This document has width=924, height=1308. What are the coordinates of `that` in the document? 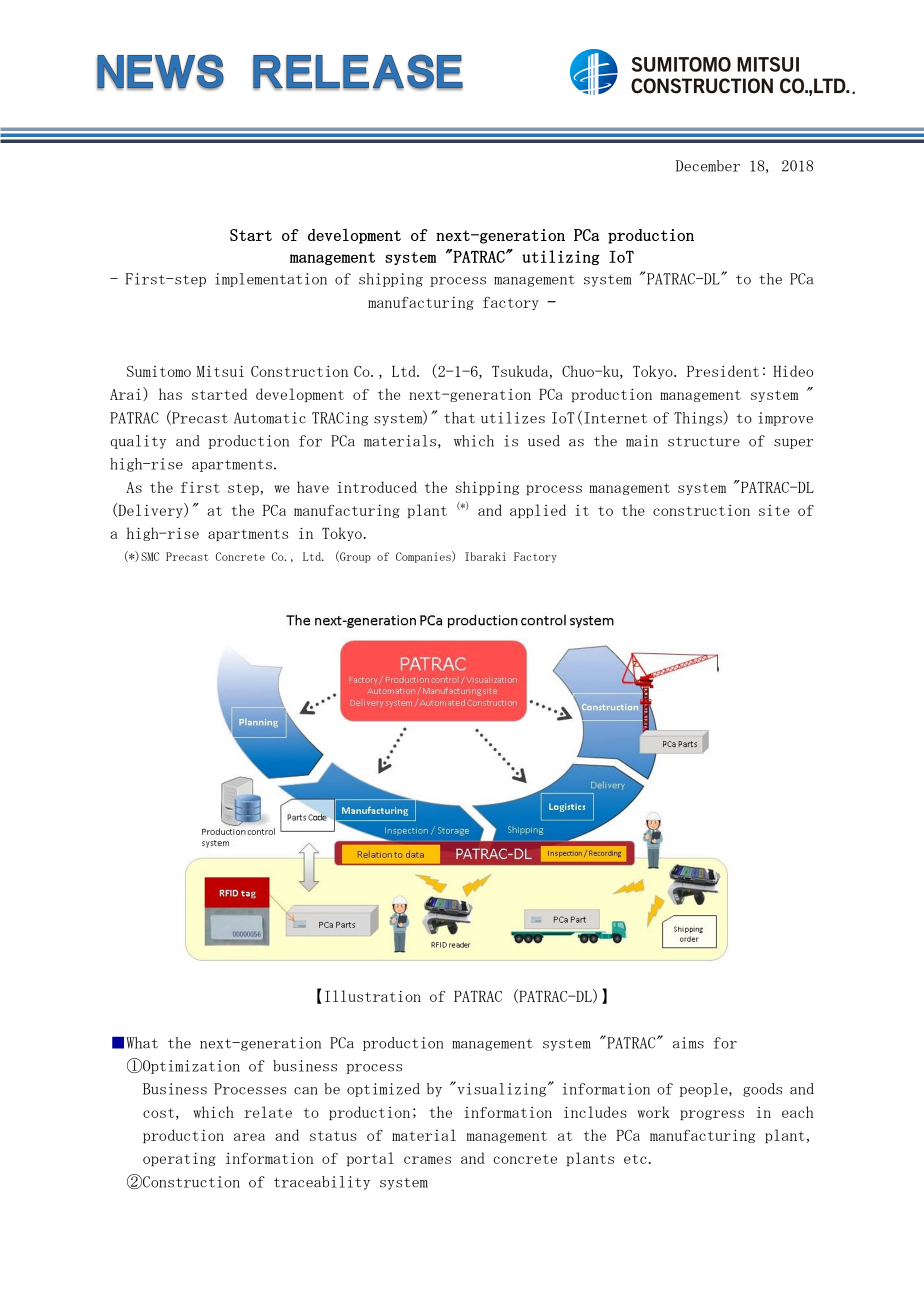 It's located at (459, 418).
